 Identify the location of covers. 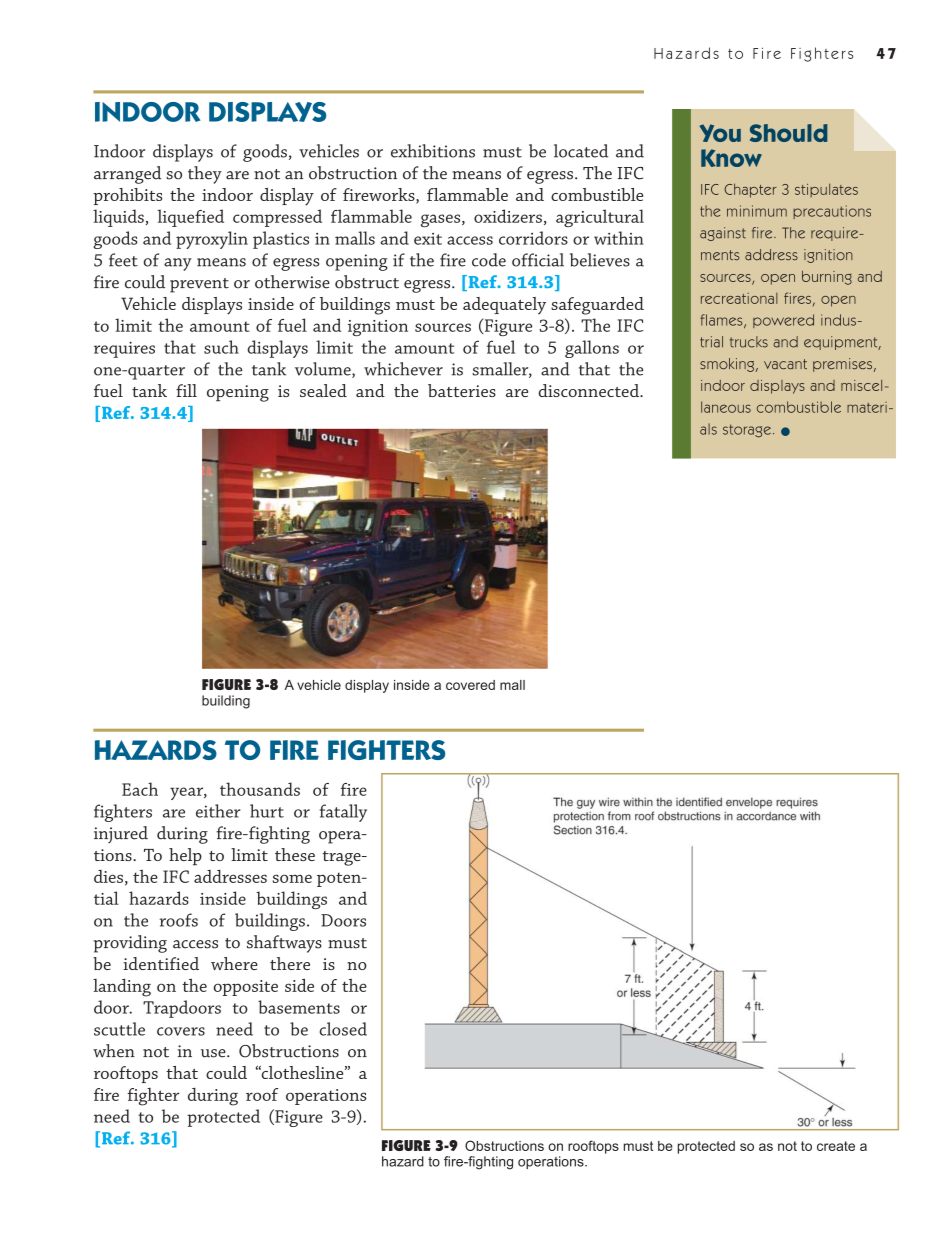
(181, 1031).
